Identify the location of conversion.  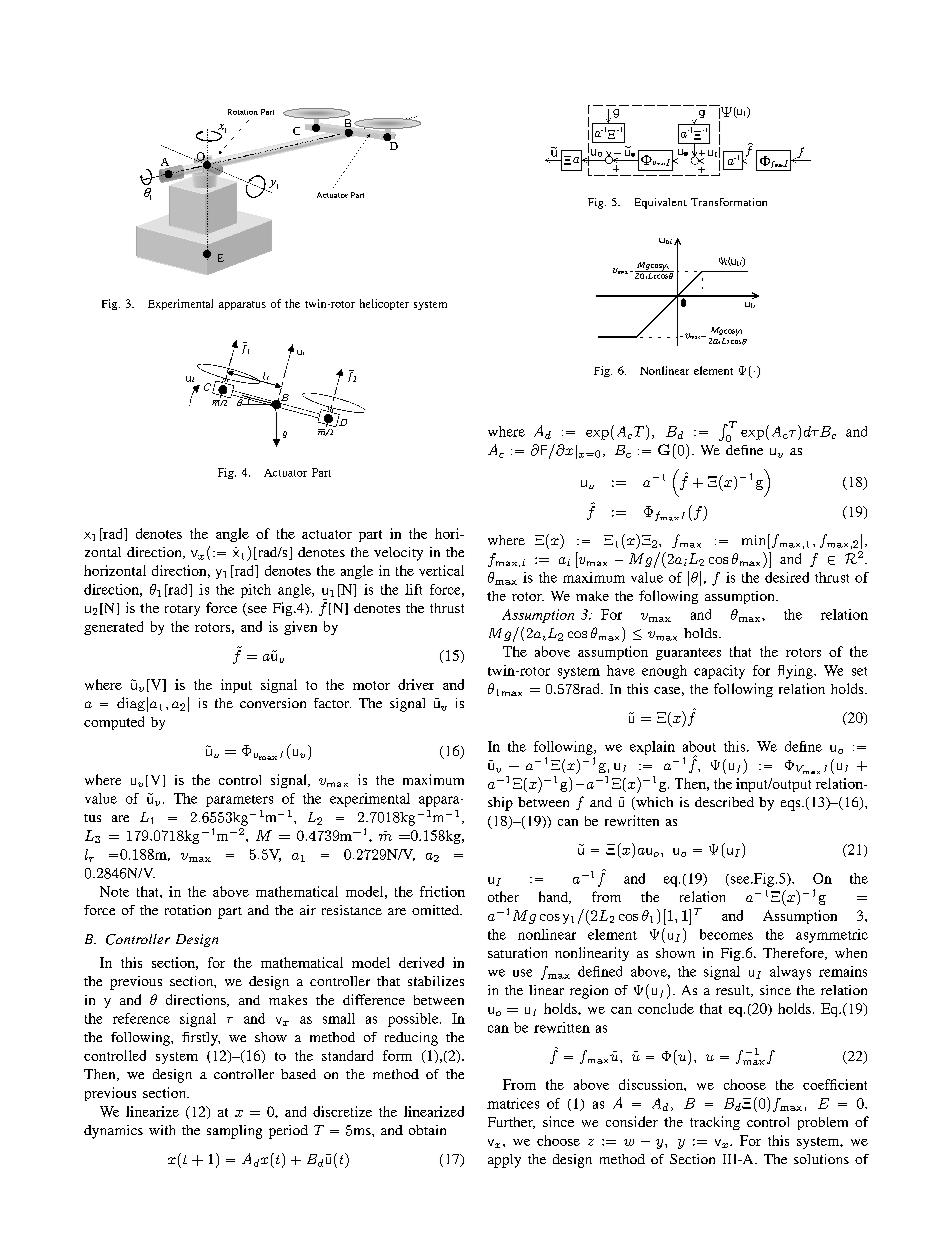
(273, 703).
